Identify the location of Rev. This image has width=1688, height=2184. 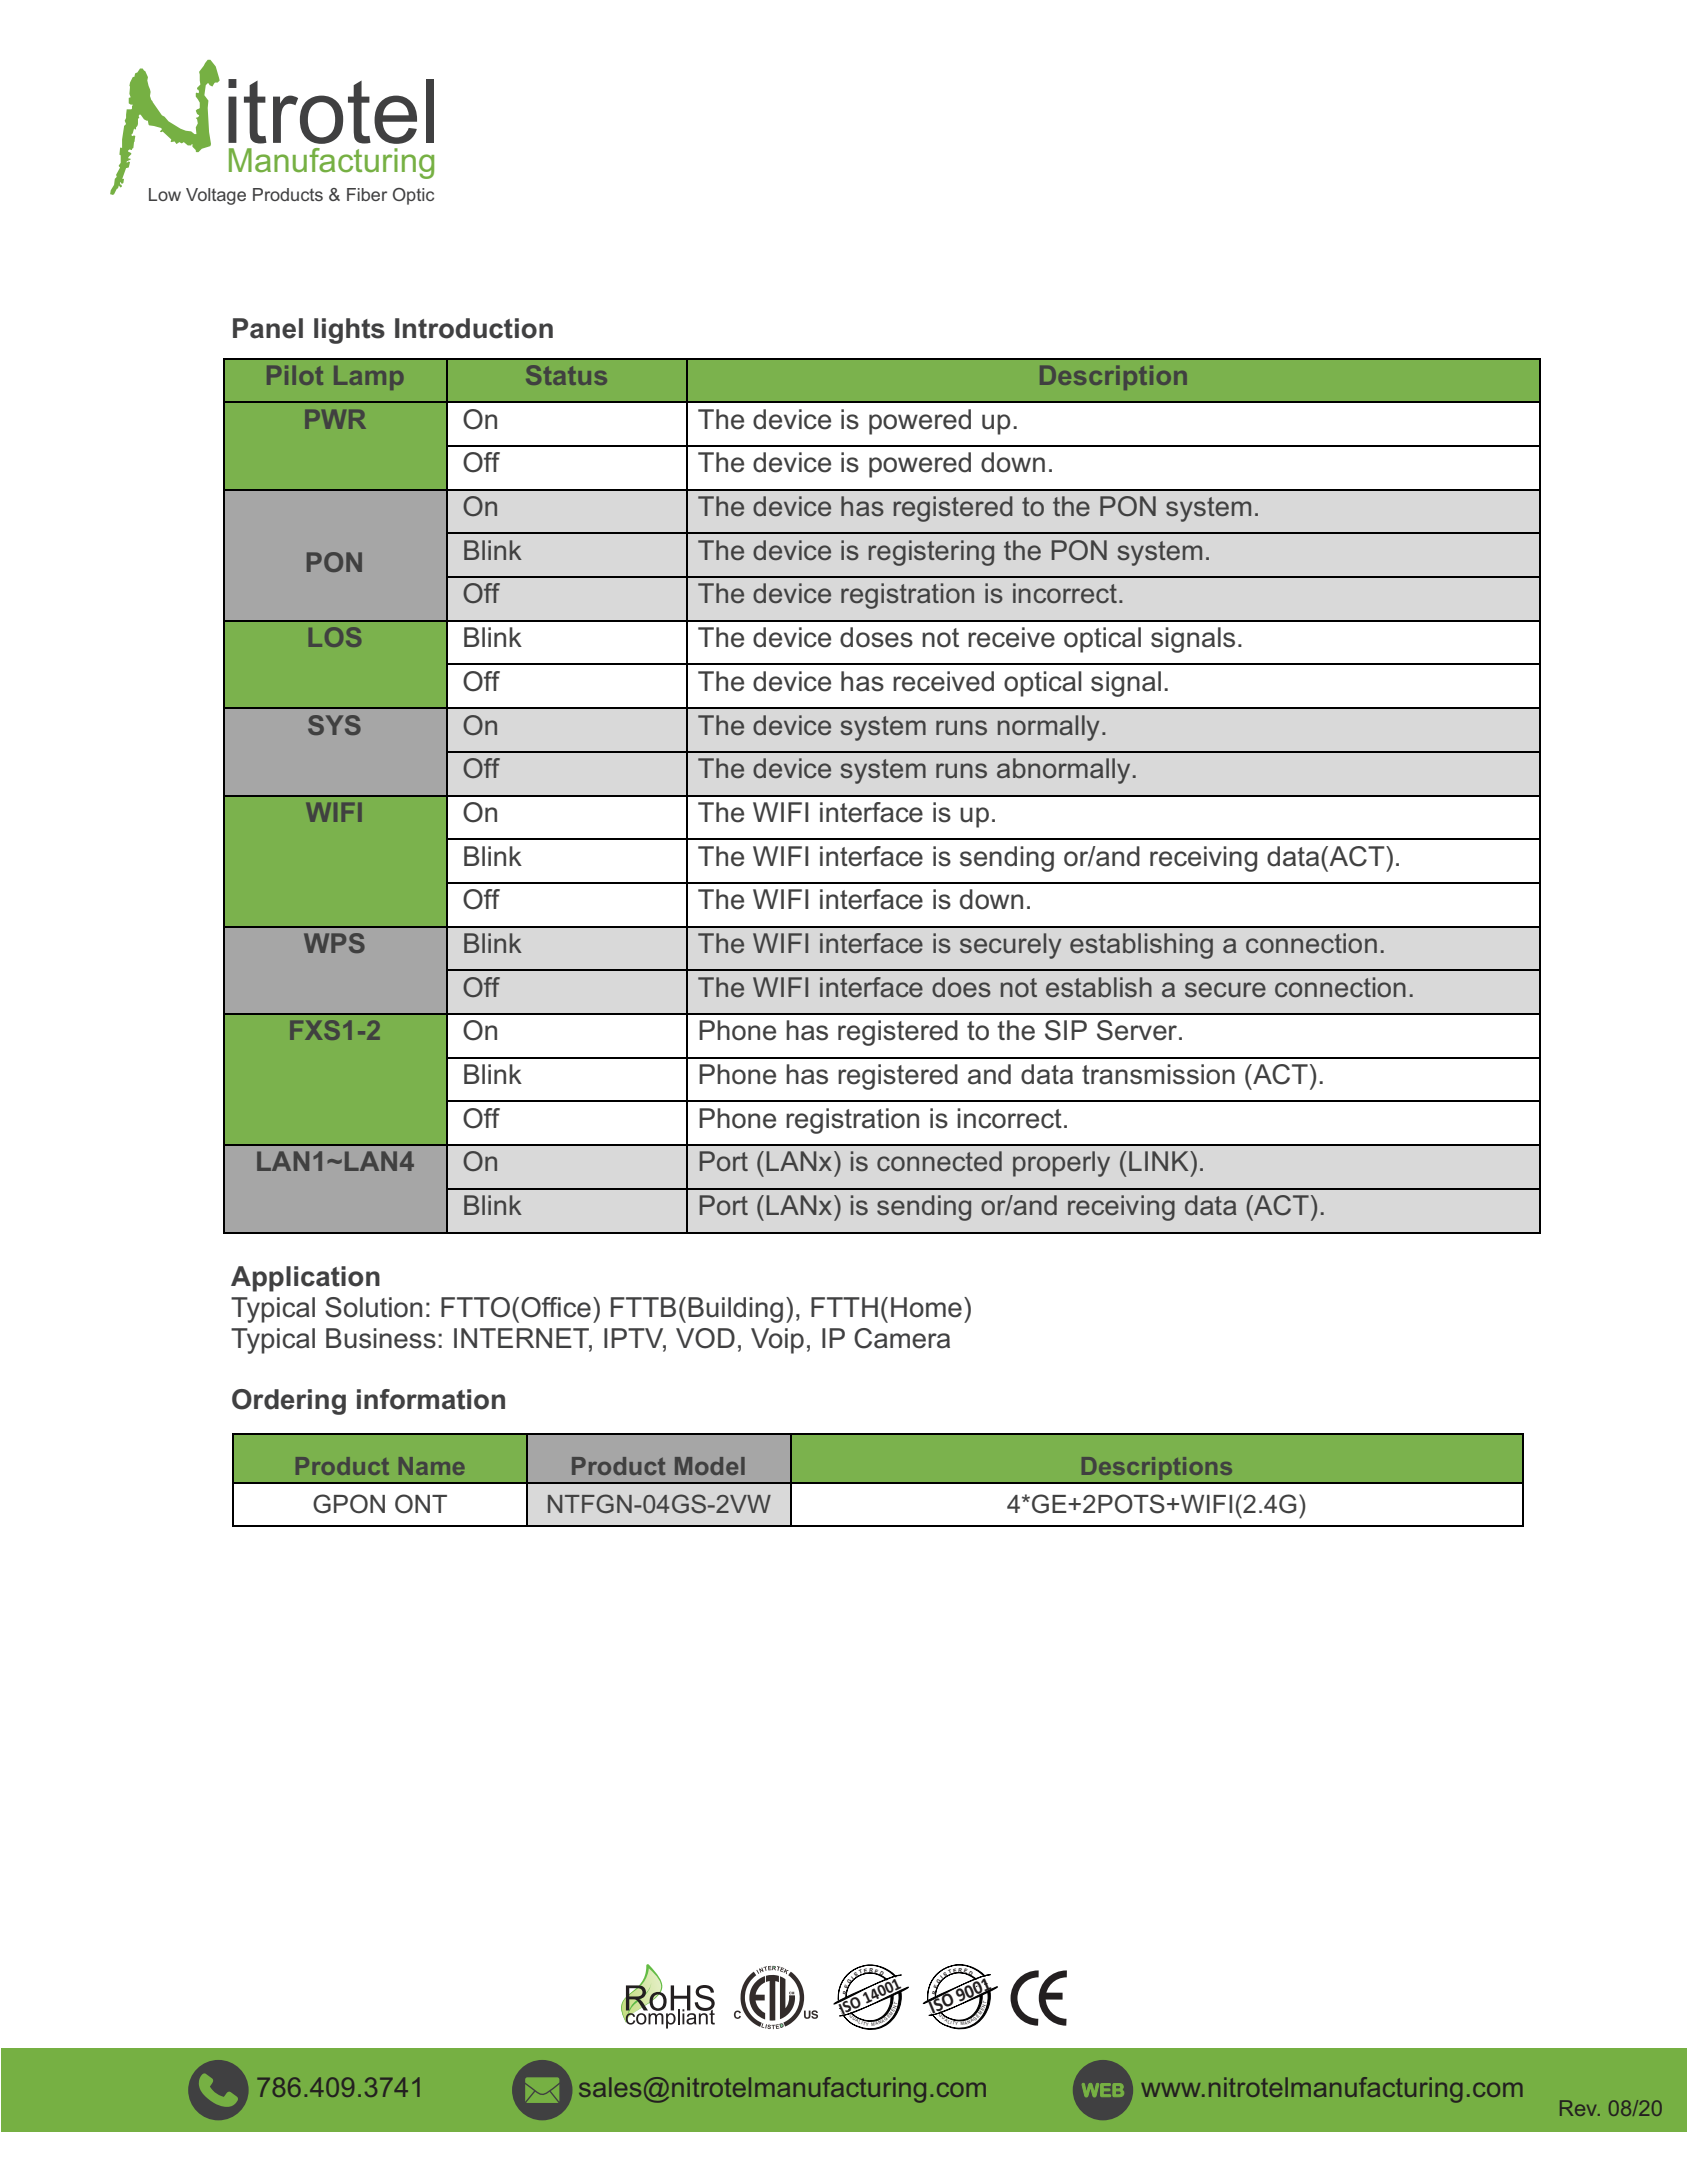
(1580, 2108).
